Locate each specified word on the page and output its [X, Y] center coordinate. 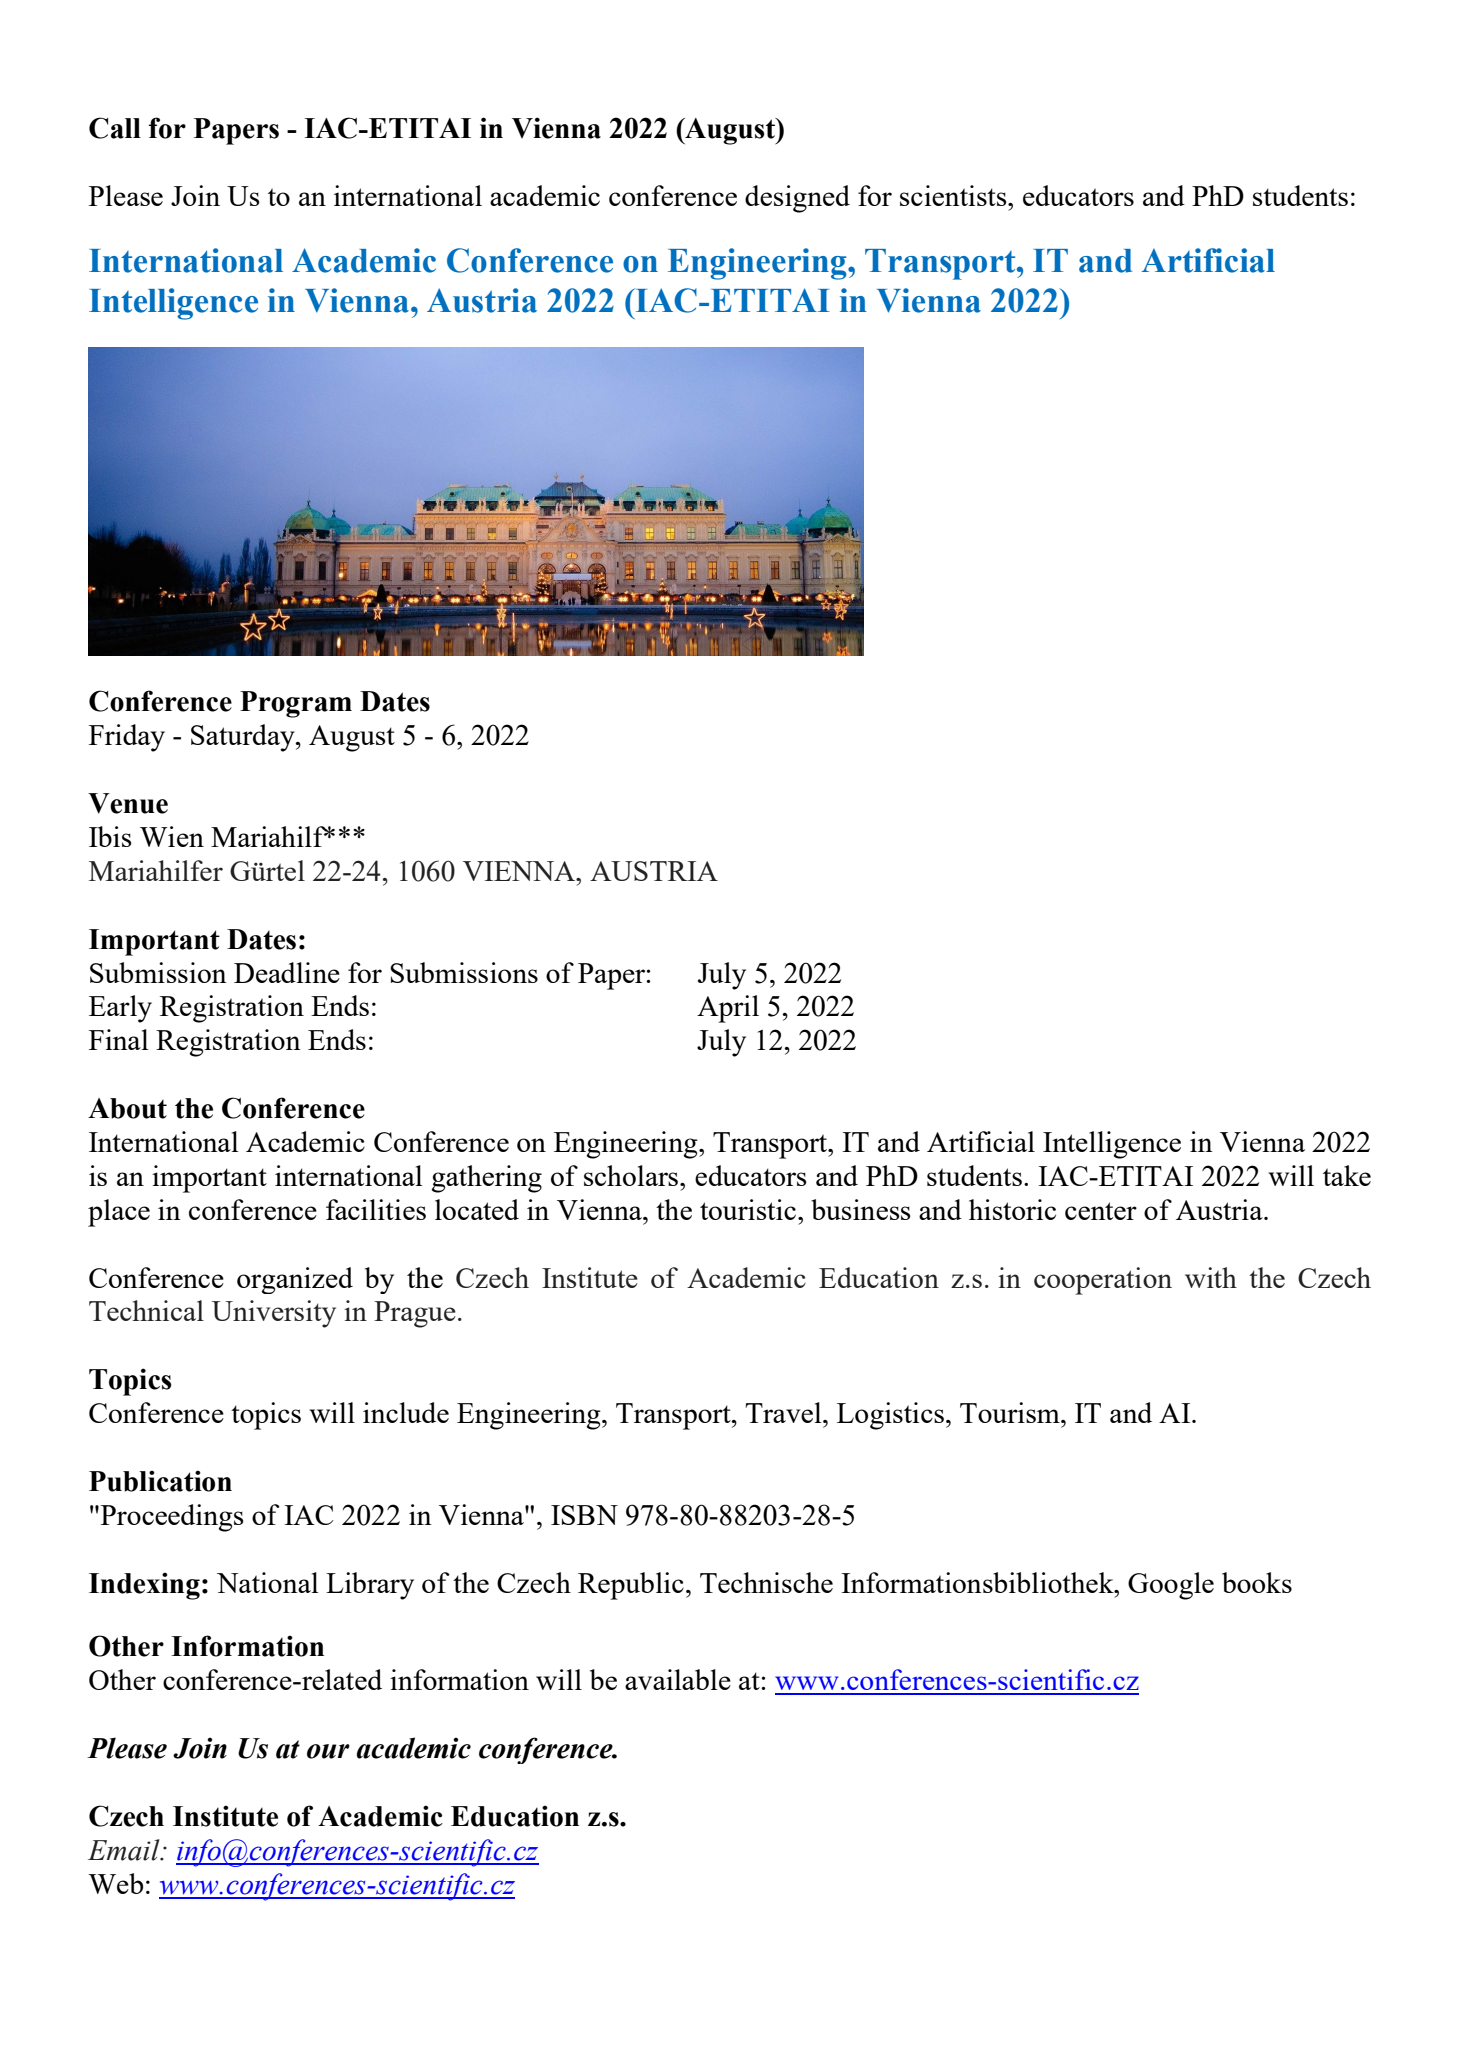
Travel [785, 1412]
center [1101, 1211]
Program [296, 704]
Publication [160, 1481]
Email [125, 1850]
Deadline [287, 972]
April [728, 1009]
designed [797, 199]
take [1347, 1175]
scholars [631, 1175]
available [678, 1679]
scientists [954, 195]
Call [115, 128]
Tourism [1011, 1412]
